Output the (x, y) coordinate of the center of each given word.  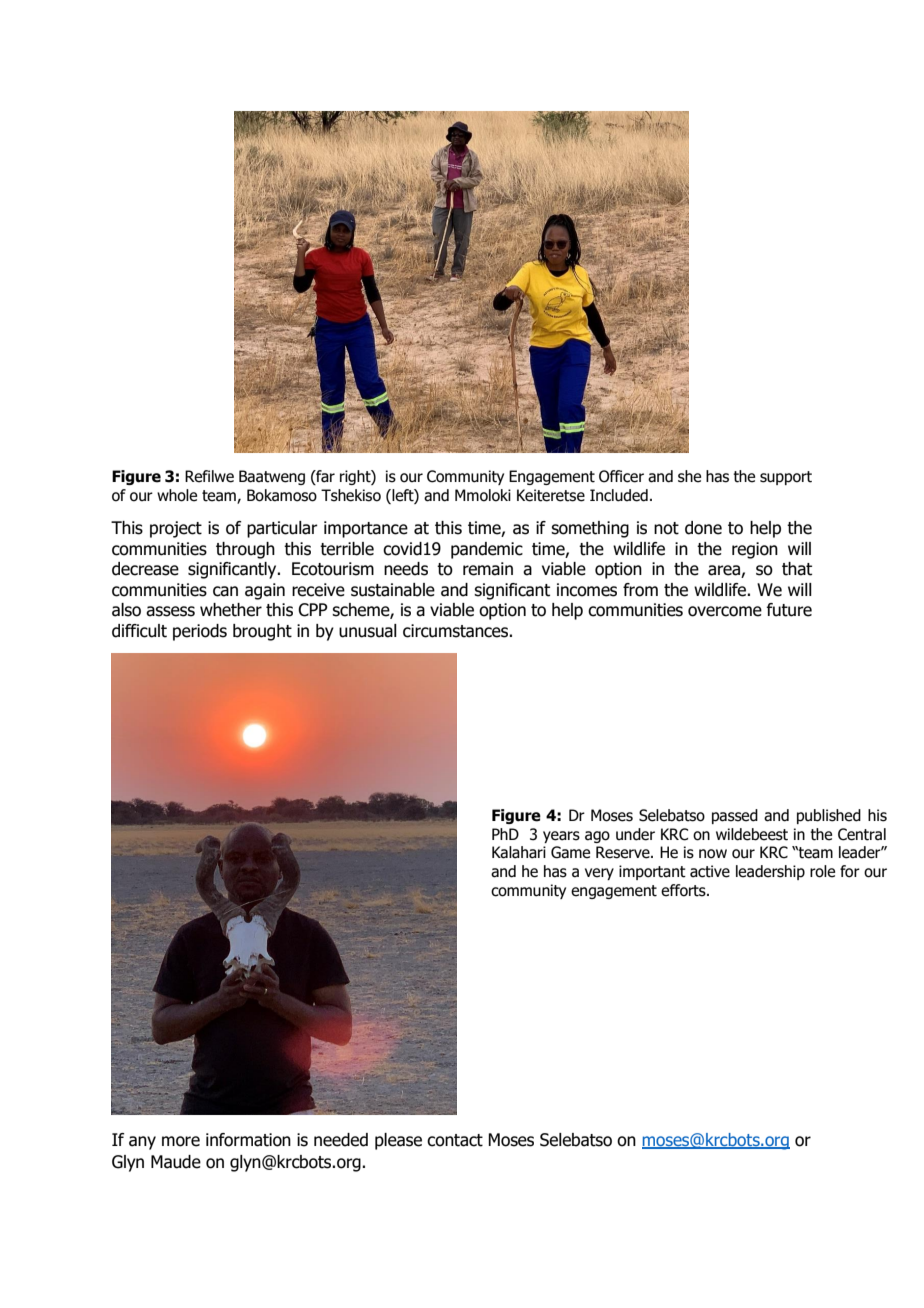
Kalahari (519, 852)
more (181, 1141)
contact (455, 1140)
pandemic (487, 550)
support (786, 478)
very (599, 874)
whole (177, 495)
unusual (368, 631)
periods (200, 632)
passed (735, 816)
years (561, 837)
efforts (684, 890)
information (248, 1140)
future (789, 610)
